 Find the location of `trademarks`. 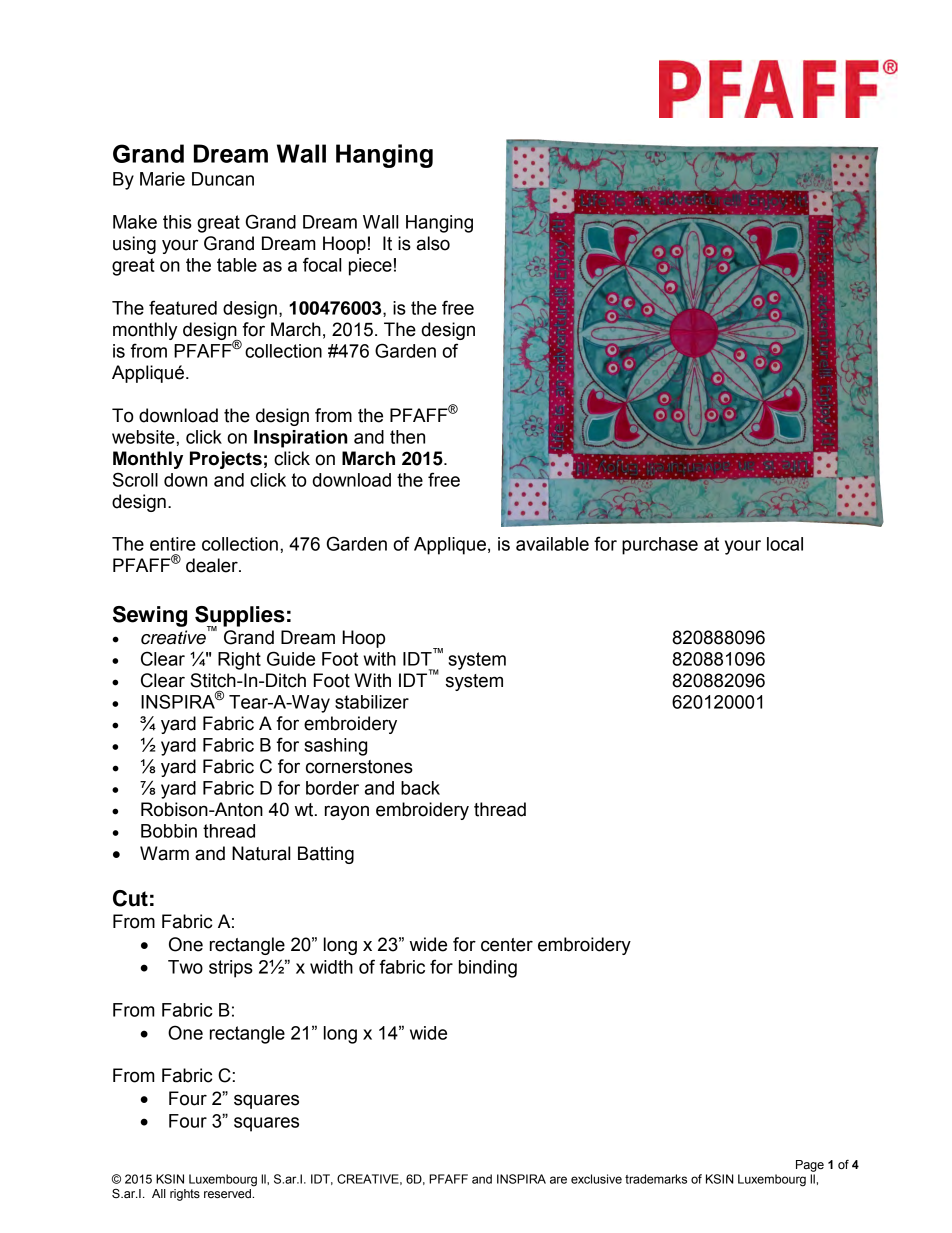

trademarks is located at coordinates (656, 1179).
